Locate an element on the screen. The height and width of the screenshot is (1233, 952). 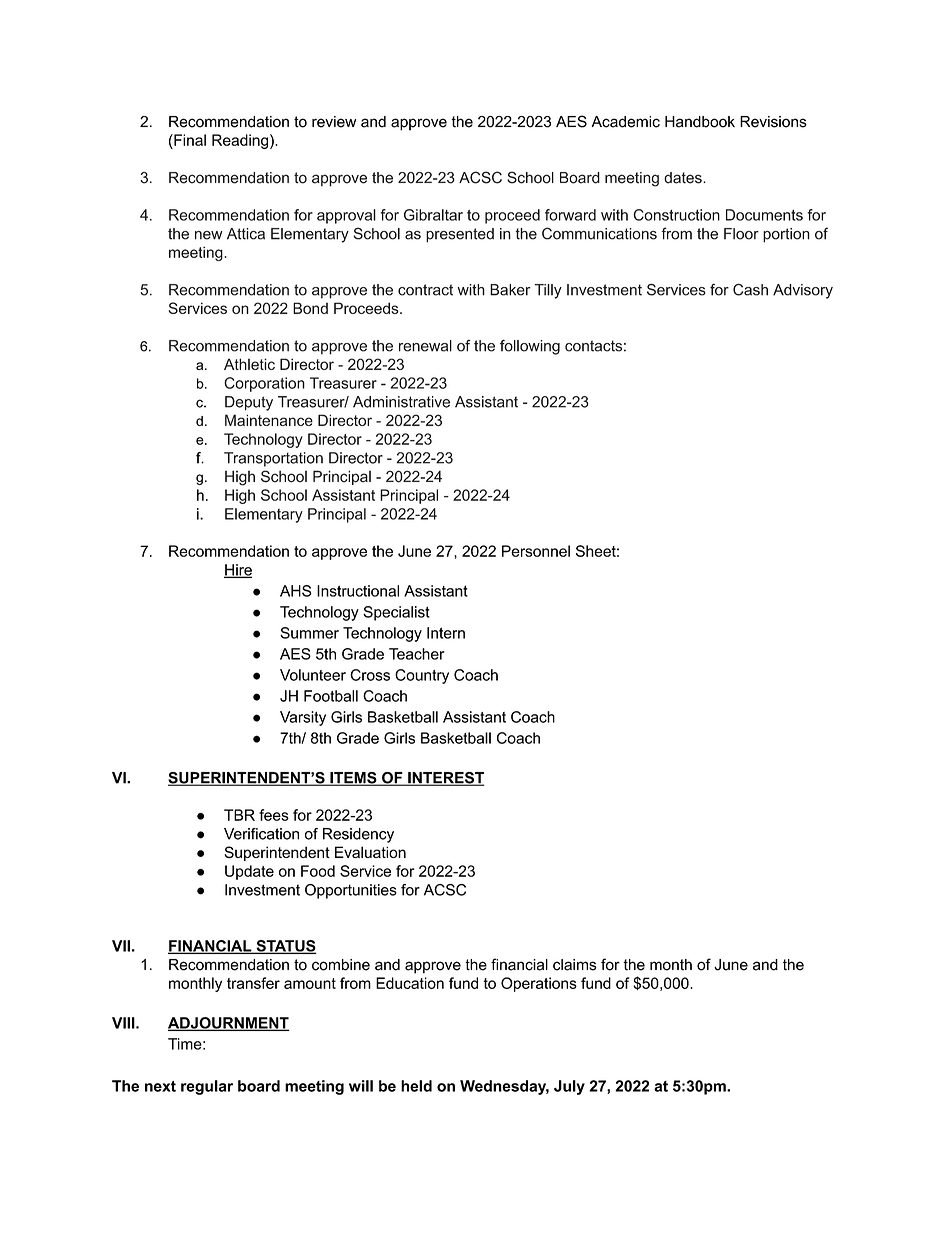
Handbook is located at coordinates (700, 122).
